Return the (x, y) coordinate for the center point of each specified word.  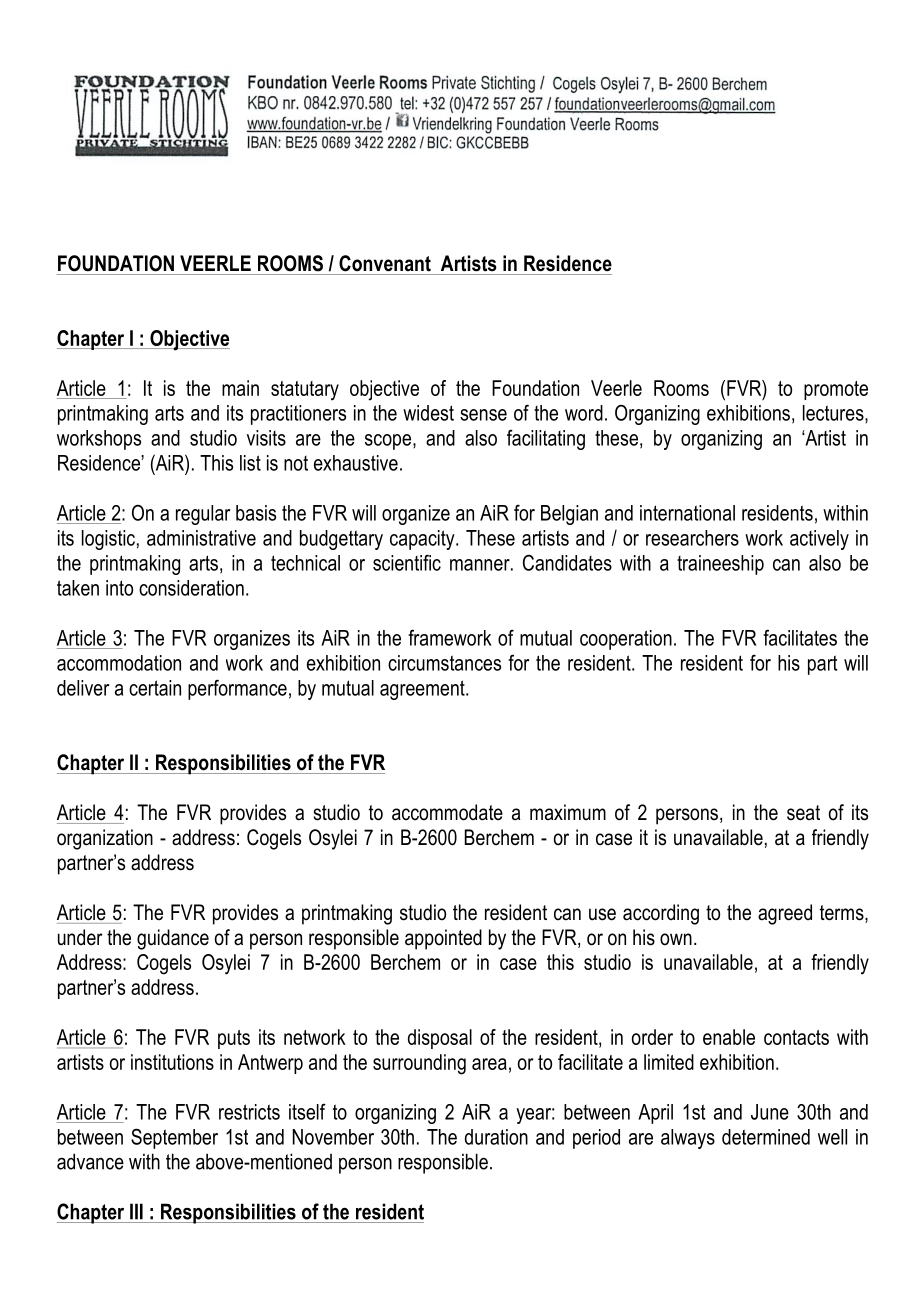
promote (836, 390)
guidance (173, 939)
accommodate (447, 812)
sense (483, 415)
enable (729, 1037)
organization (105, 839)
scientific (407, 562)
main (240, 388)
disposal (440, 1039)
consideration (191, 588)
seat (803, 813)
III (136, 1211)
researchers (692, 538)
